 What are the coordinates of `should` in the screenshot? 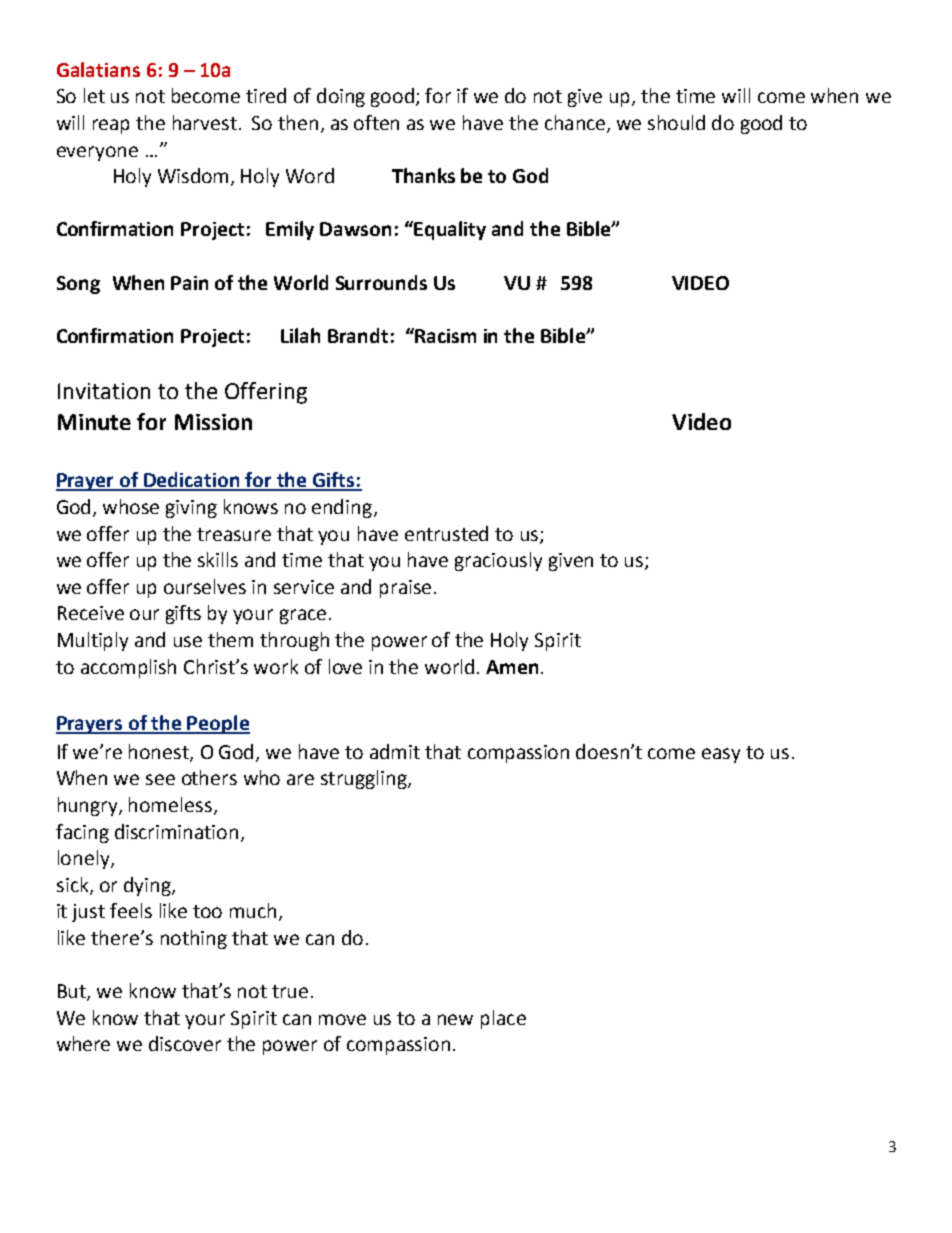 It's located at (676, 122).
